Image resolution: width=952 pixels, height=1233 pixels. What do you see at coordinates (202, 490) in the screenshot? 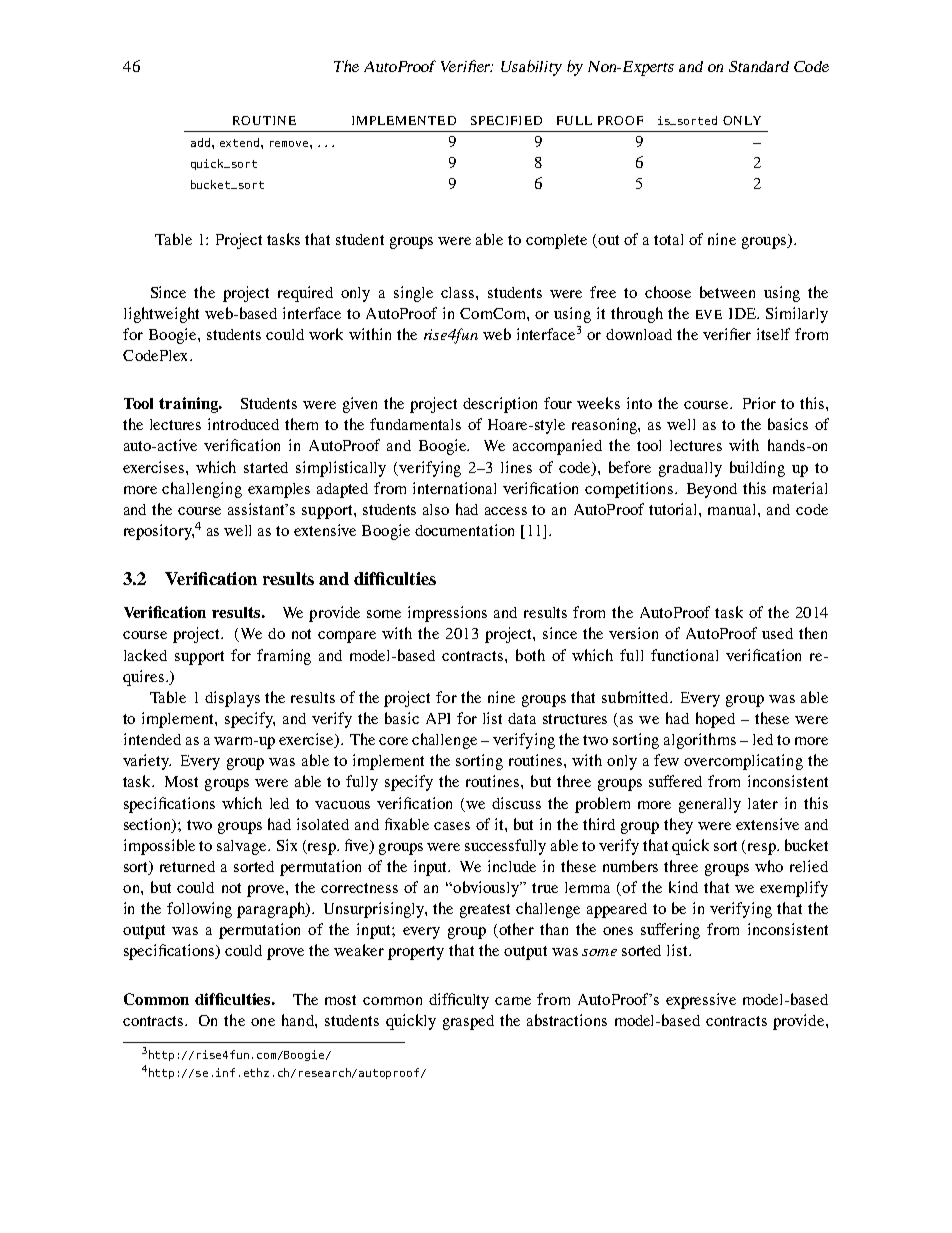
I see `challenging` at bounding box center [202, 490].
